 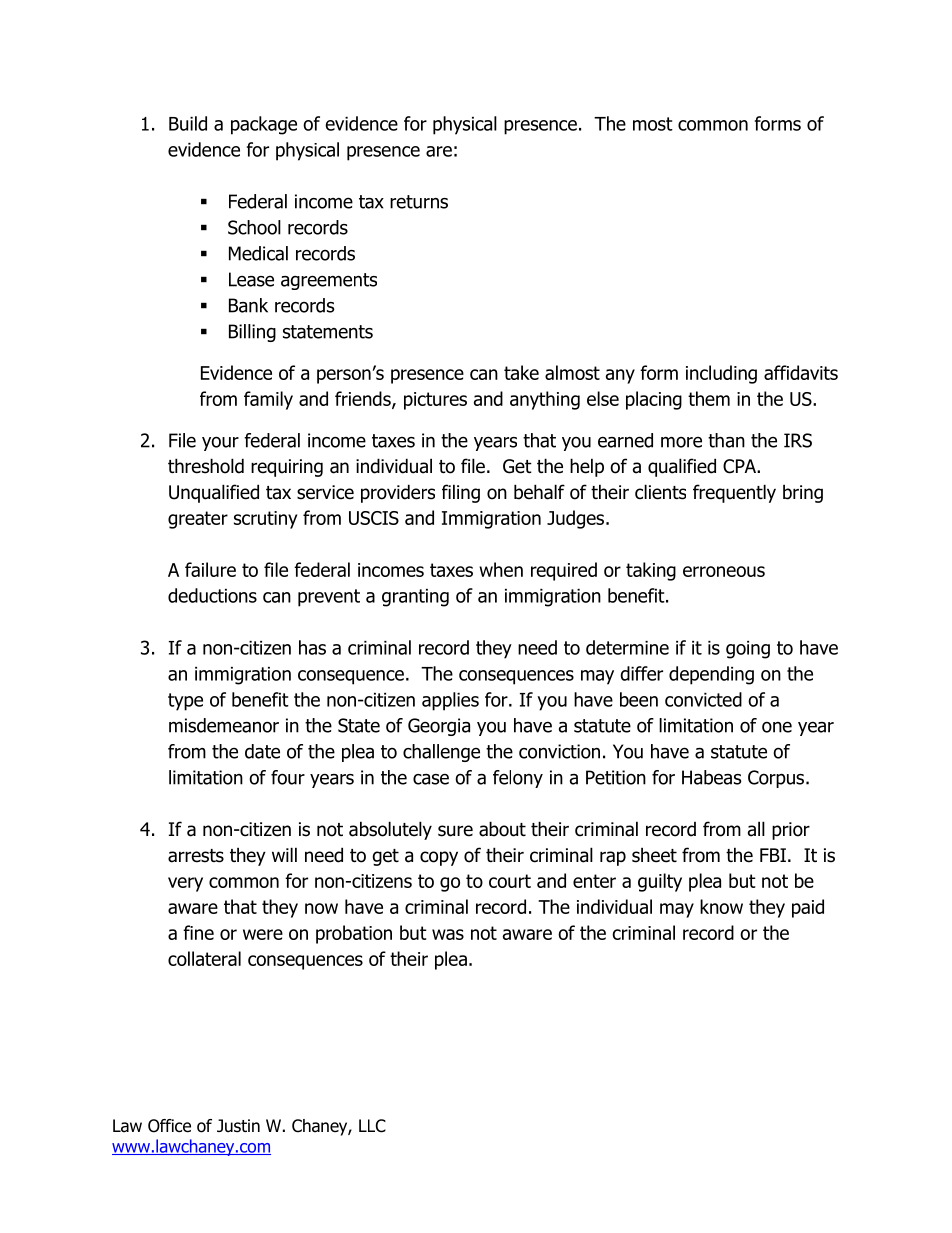 I want to click on including, so click(x=721, y=374).
